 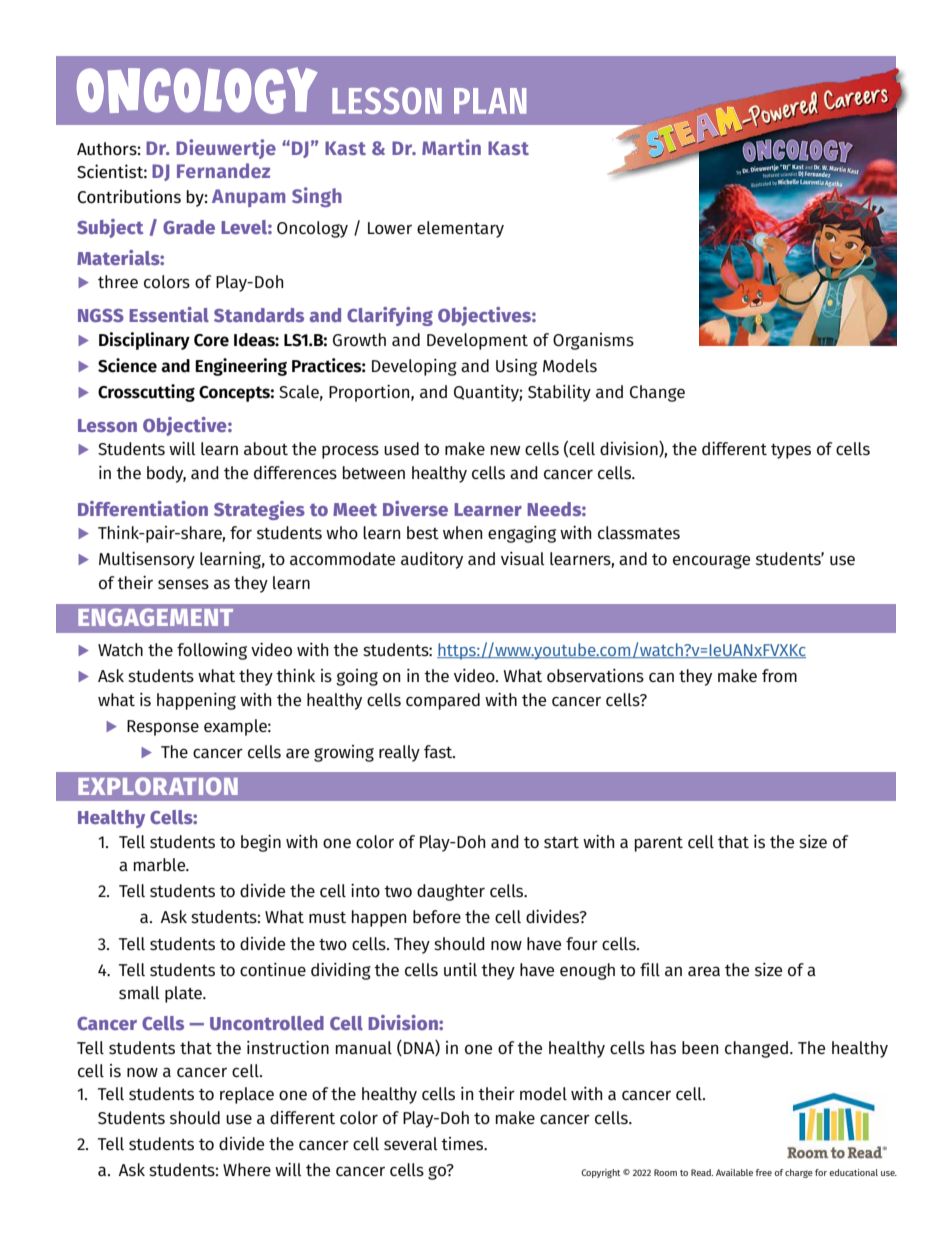 I want to click on Fernandez, so click(x=223, y=170).
